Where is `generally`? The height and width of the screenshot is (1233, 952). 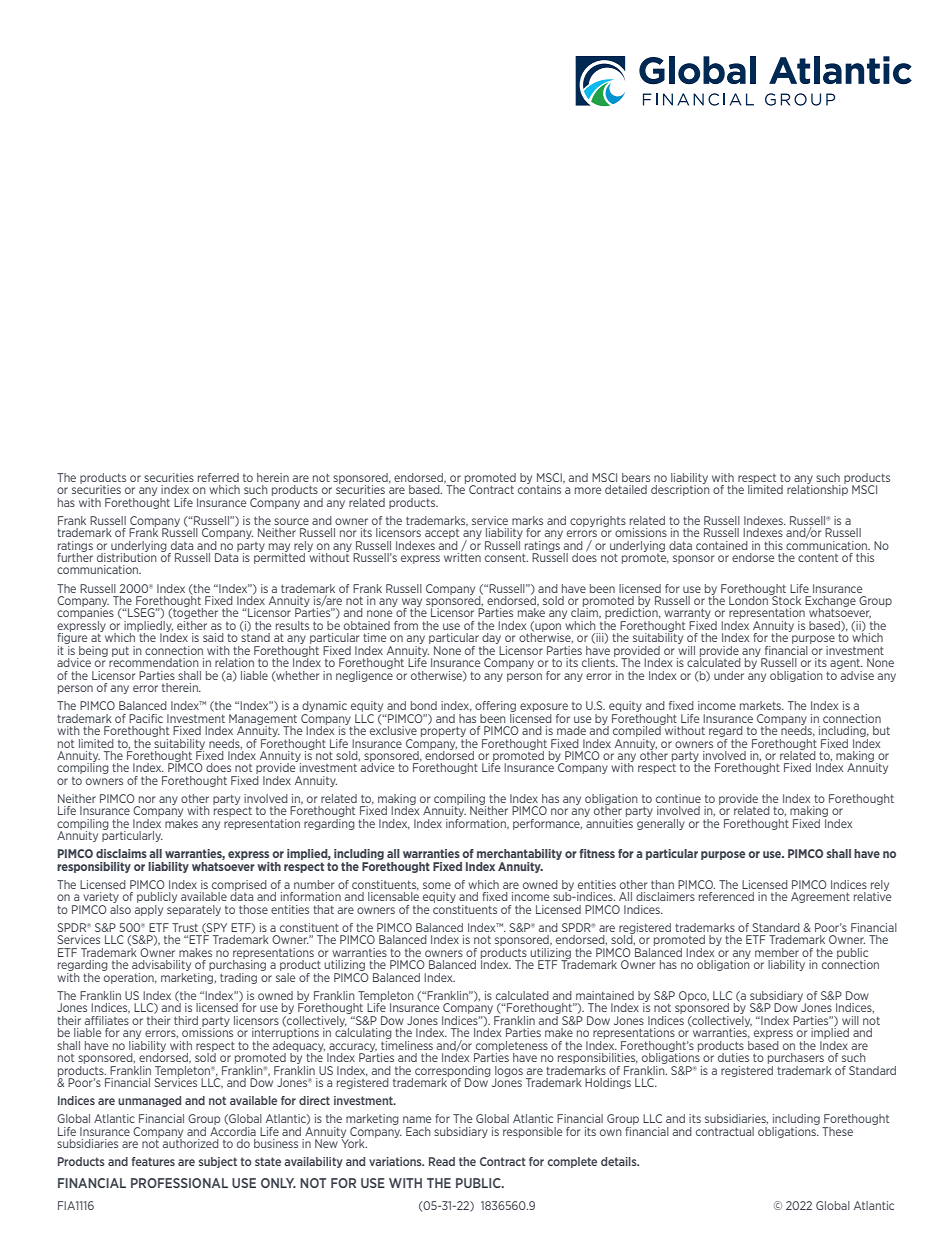
generally is located at coordinates (661, 823).
